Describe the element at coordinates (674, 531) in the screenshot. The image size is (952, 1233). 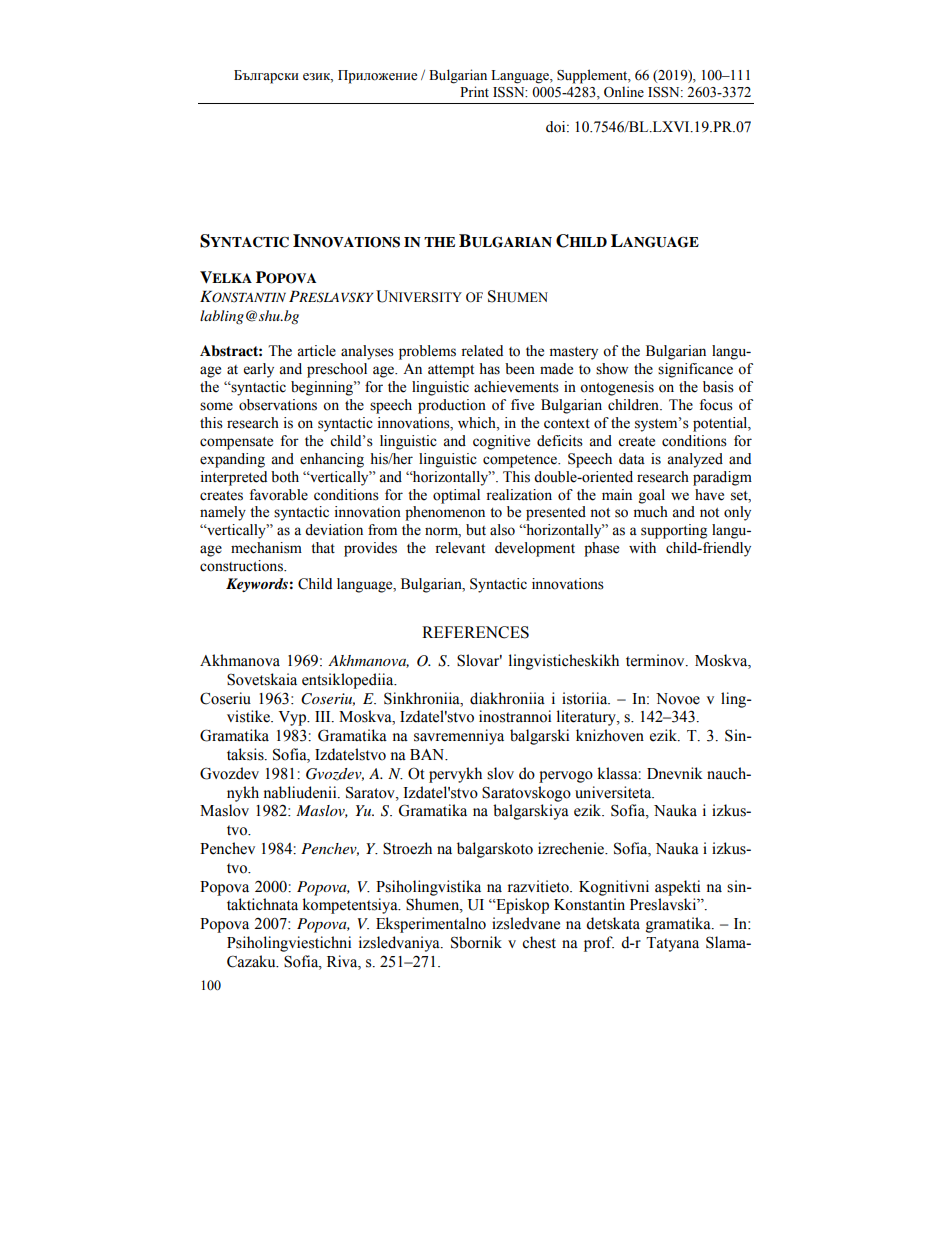
I see `supporting` at that location.
